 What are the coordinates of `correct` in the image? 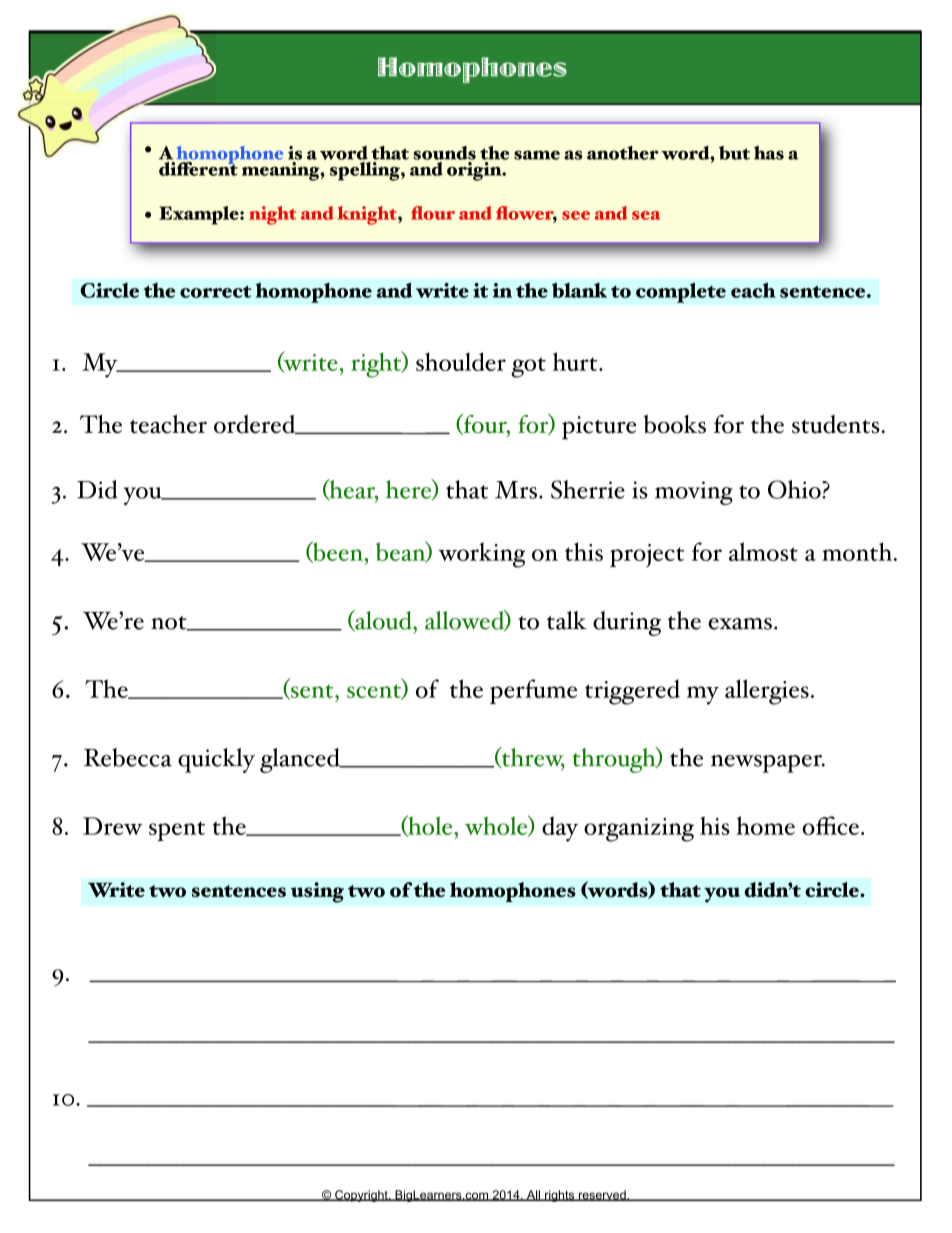 It's located at (216, 292).
